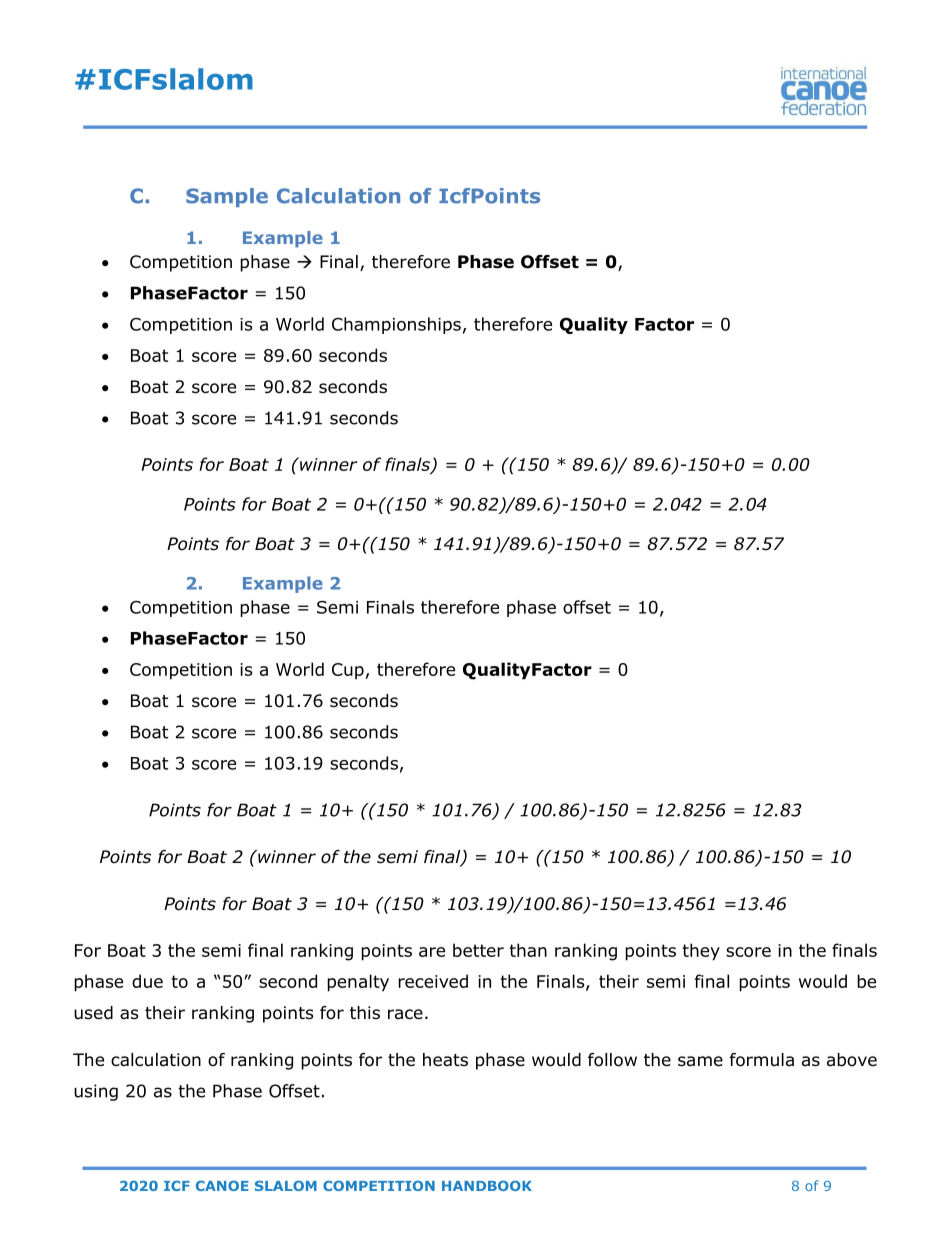  I want to click on they, so click(701, 952).
